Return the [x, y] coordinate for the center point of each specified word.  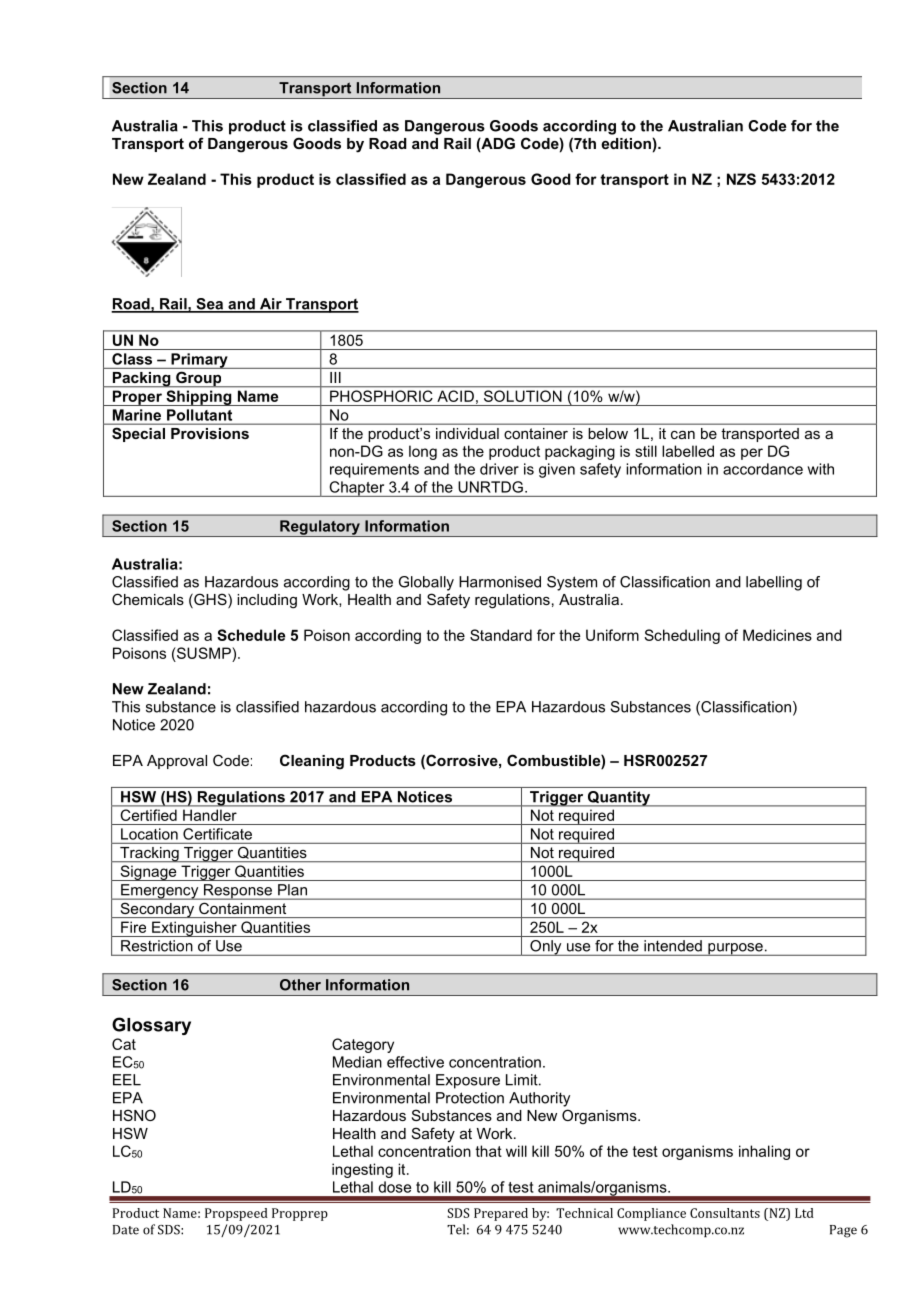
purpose [735, 949]
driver [499, 469]
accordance [763, 469]
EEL [127, 1080]
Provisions [210, 433]
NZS [741, 179]
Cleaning [312, 762]
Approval [177, 762]
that [489, 1151]
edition [626, 143]
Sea [210, 305]
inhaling [764, 1152]
